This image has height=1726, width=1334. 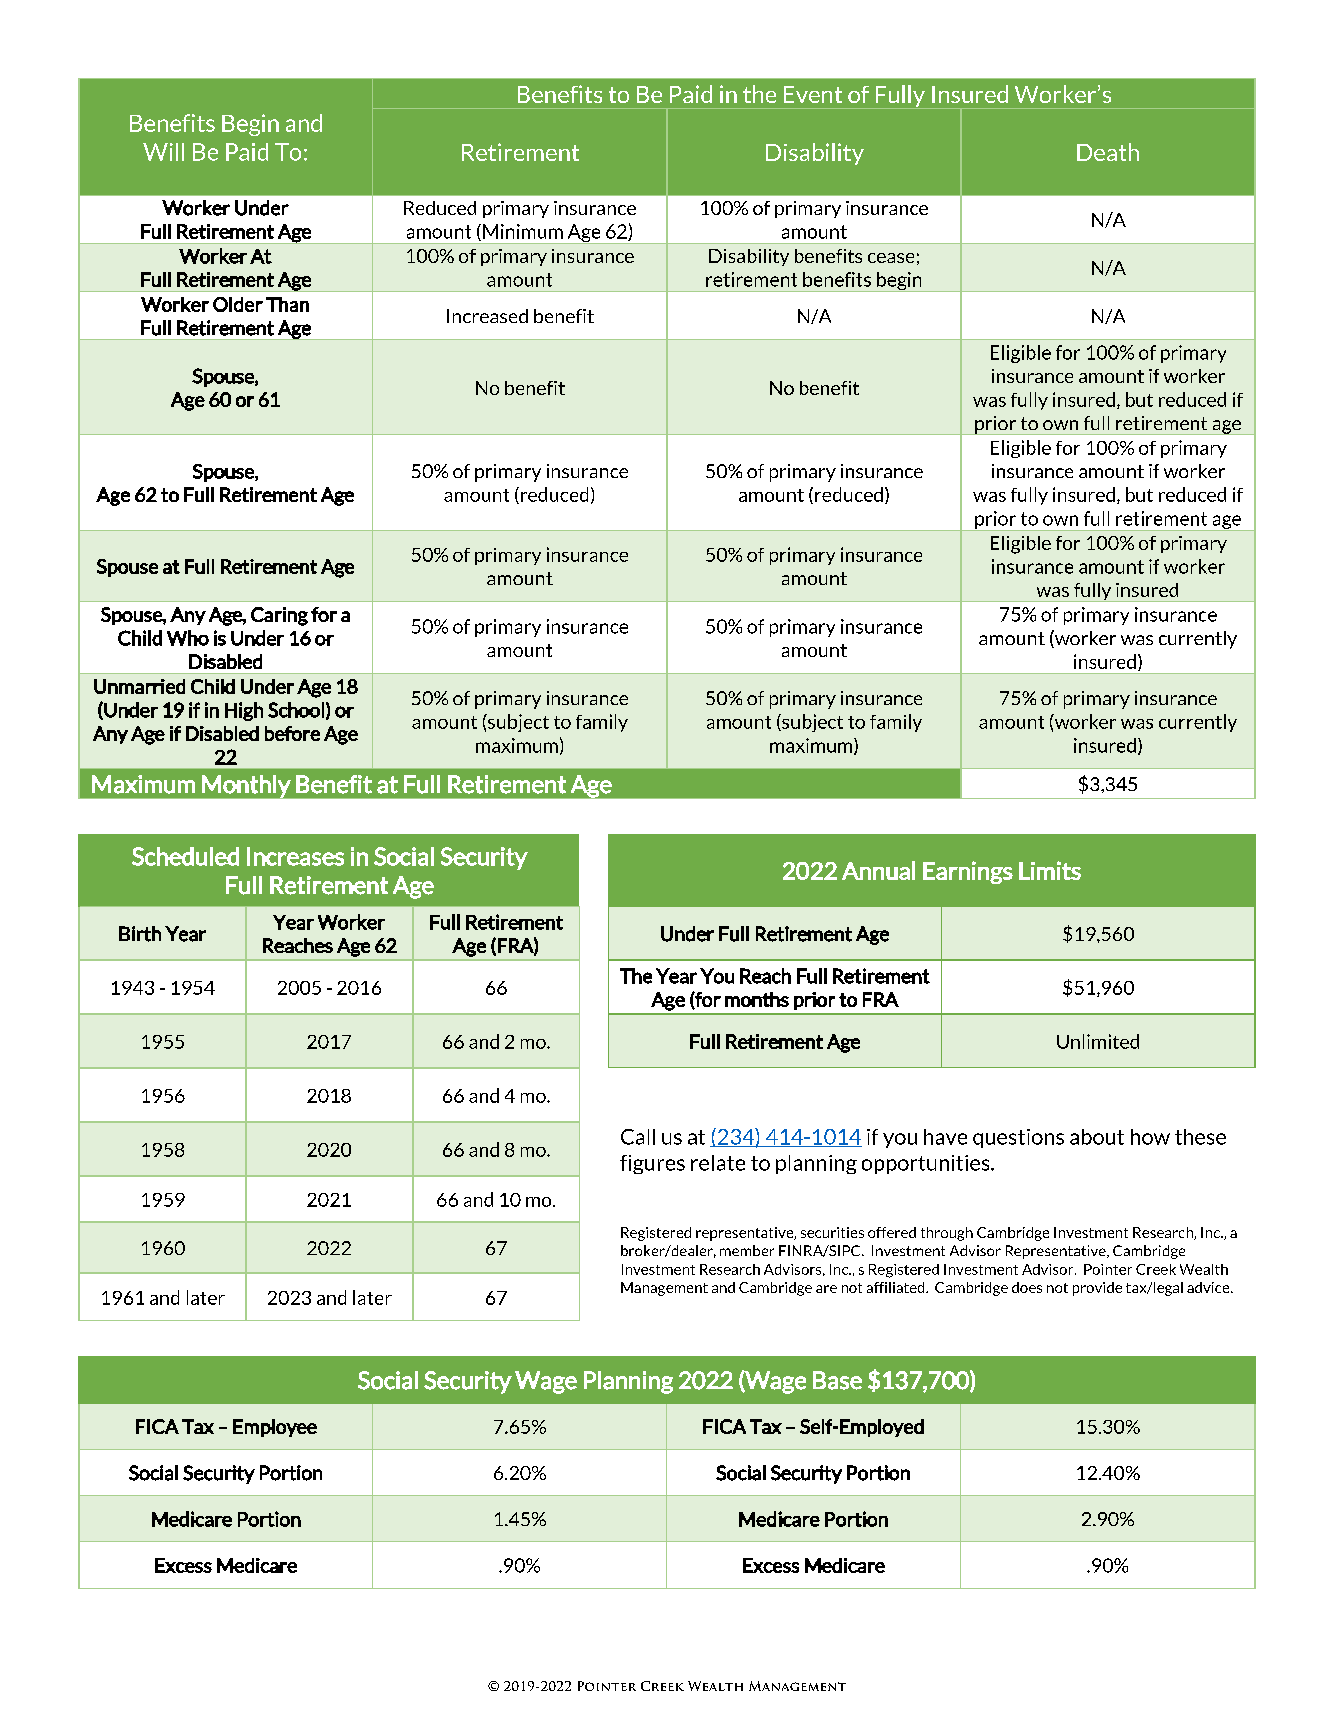 I want to click on Event, so click(x=813, y=94).
